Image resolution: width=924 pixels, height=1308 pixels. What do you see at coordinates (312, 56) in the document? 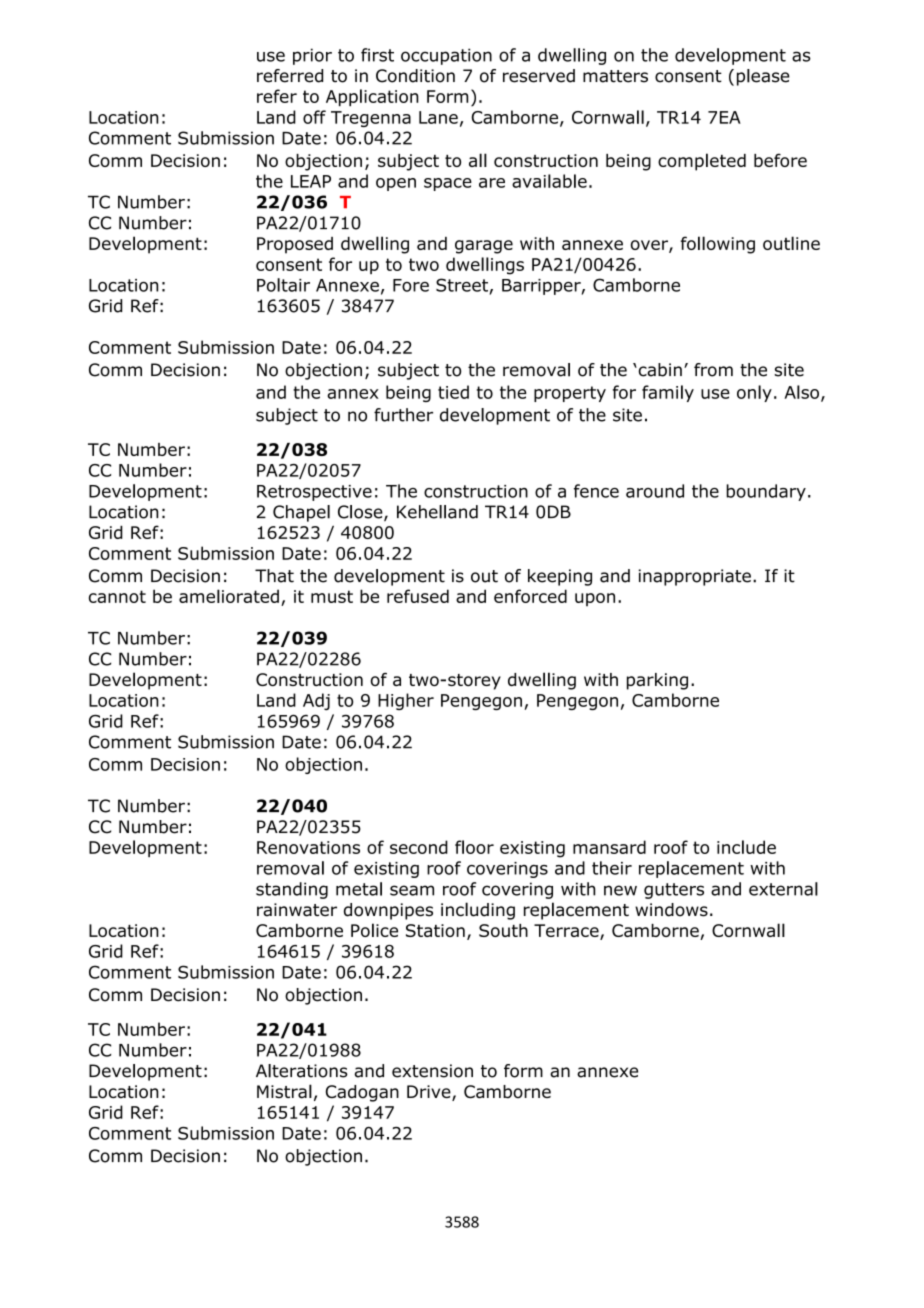
I see `prior` at bounding box center [312, 56].
